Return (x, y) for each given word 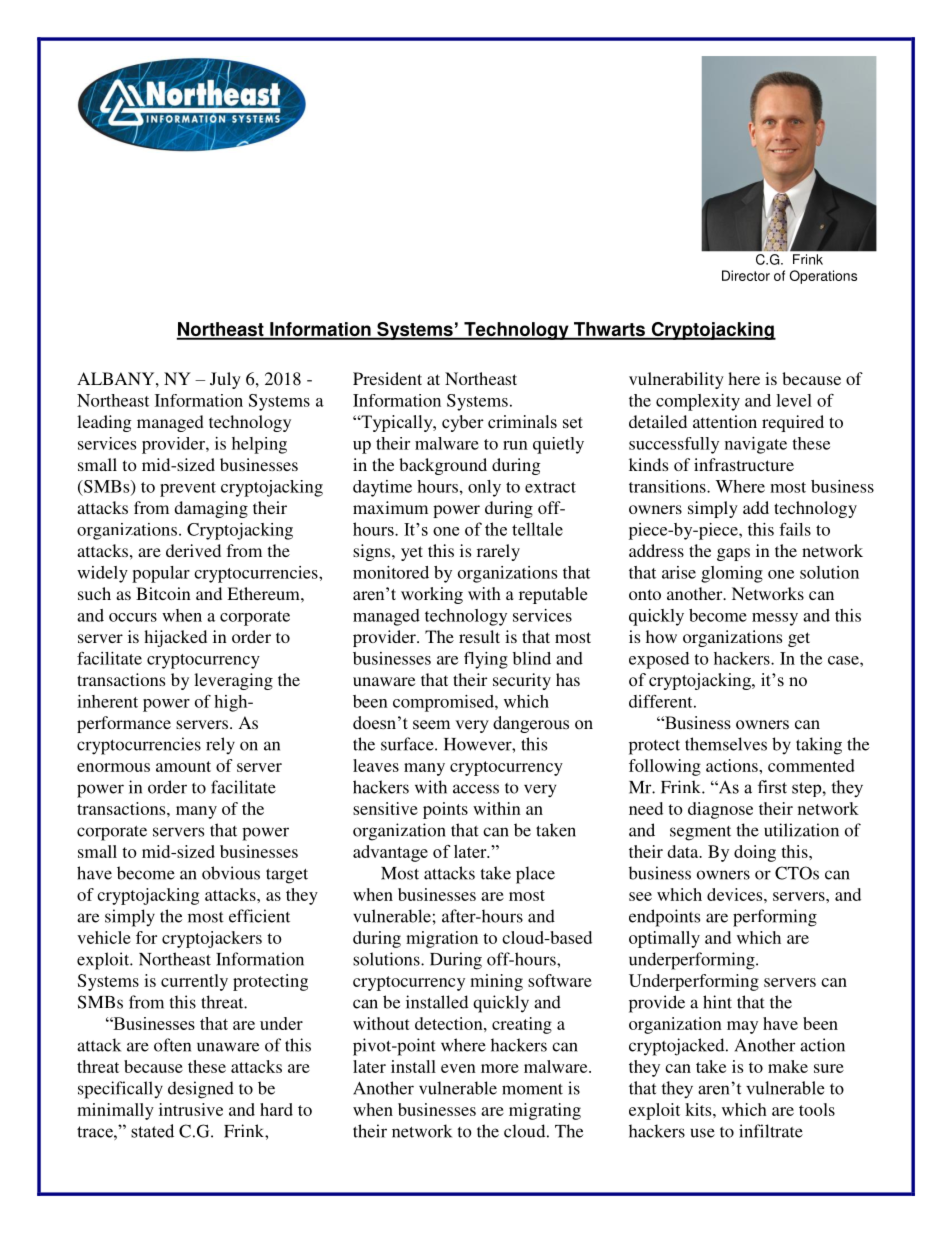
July (225, 380)
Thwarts (609, 330)
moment (532, 1089)
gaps (733, 554)
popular (161, 574)
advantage (390, 853)
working (432, 595)
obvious (231, 873)
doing (755, 853)
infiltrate (771, 1131)
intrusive (191, 1109)
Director (746, 275)
